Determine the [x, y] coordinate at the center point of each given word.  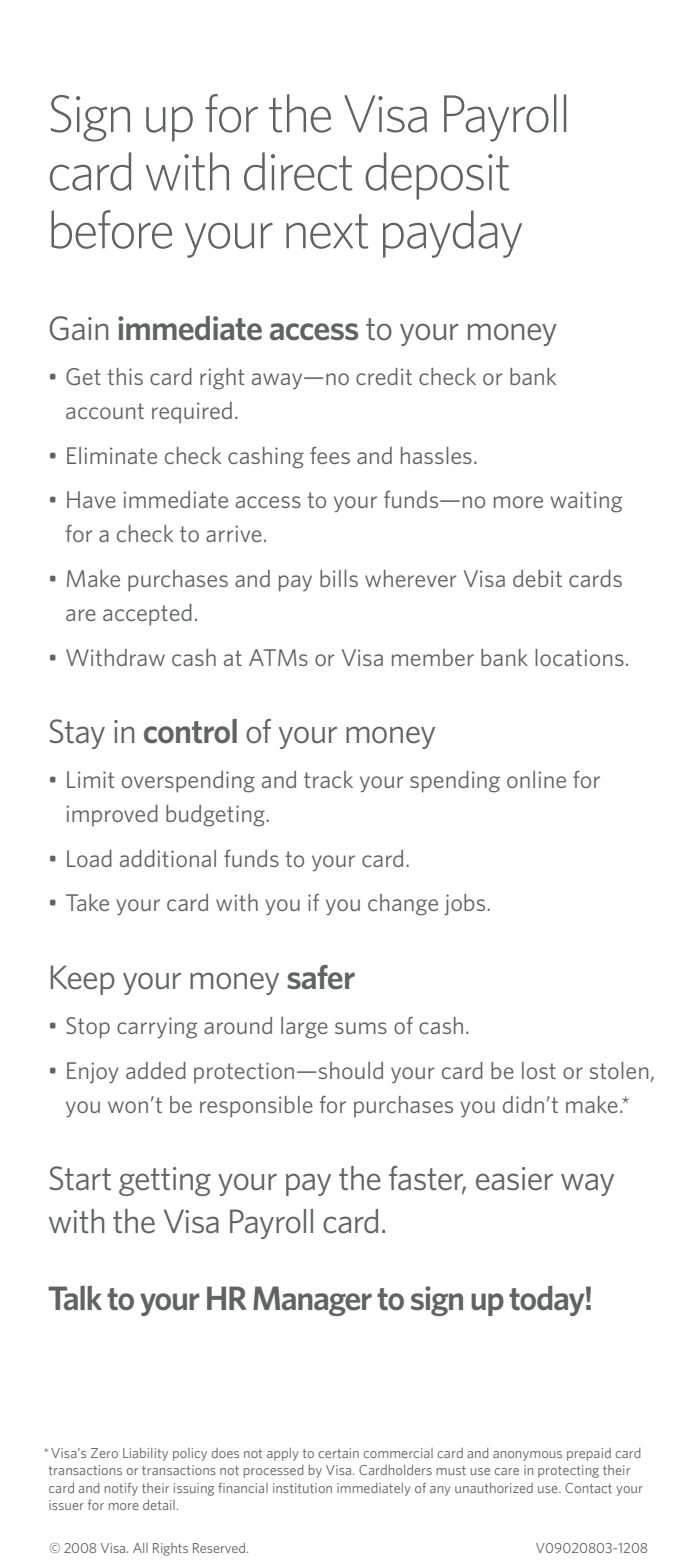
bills [339, 578]
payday [452, 234]
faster [427, 1179]
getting [165, 1181]
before [111, 229]
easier [514, 1179]
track [328, 779]
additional [168, 858]
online [536, 779]
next [327, 231]
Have [91, 499]
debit [537, 578]
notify [121, 1489]
